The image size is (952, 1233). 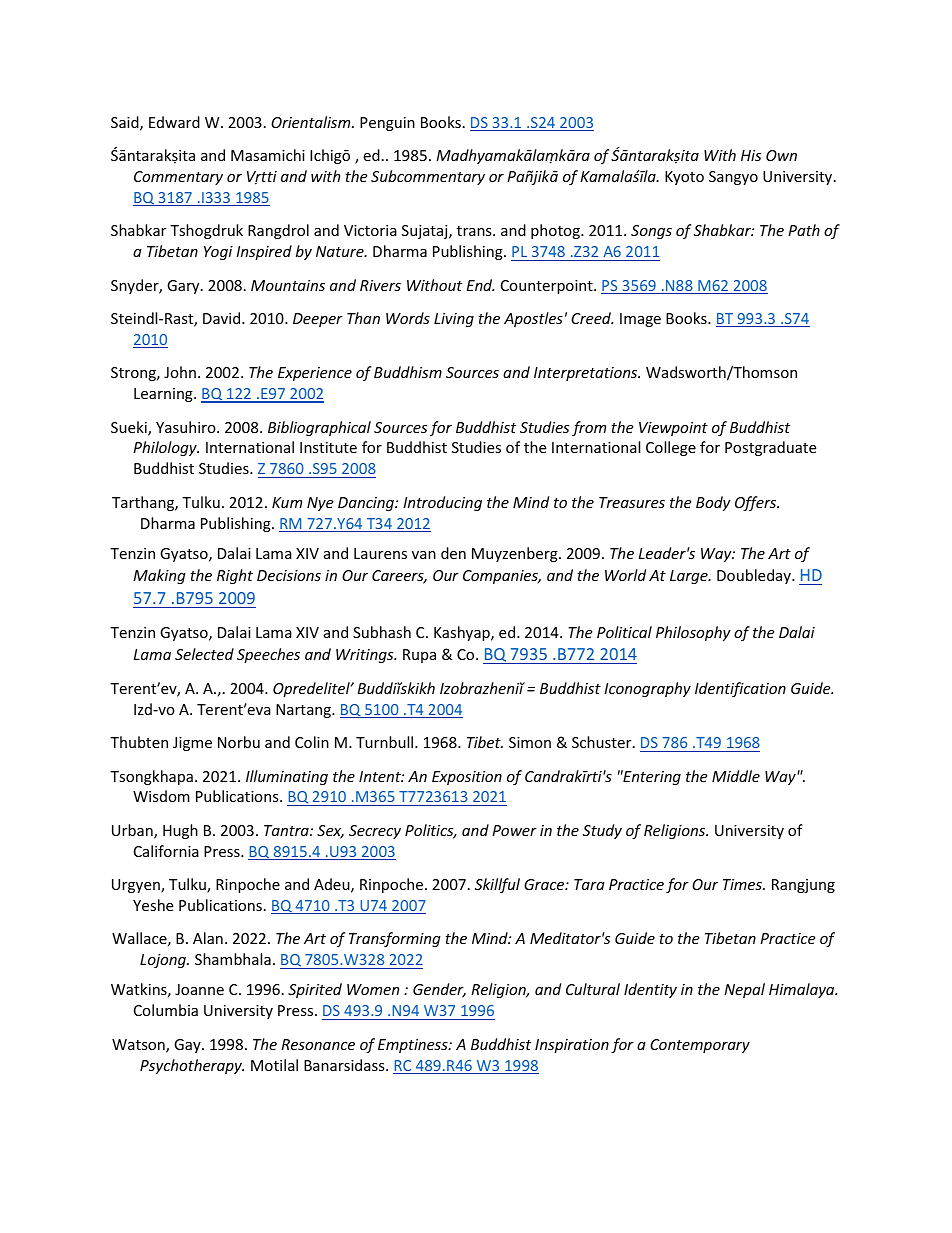 I want to click on Body, so click(x=713, y=503).
